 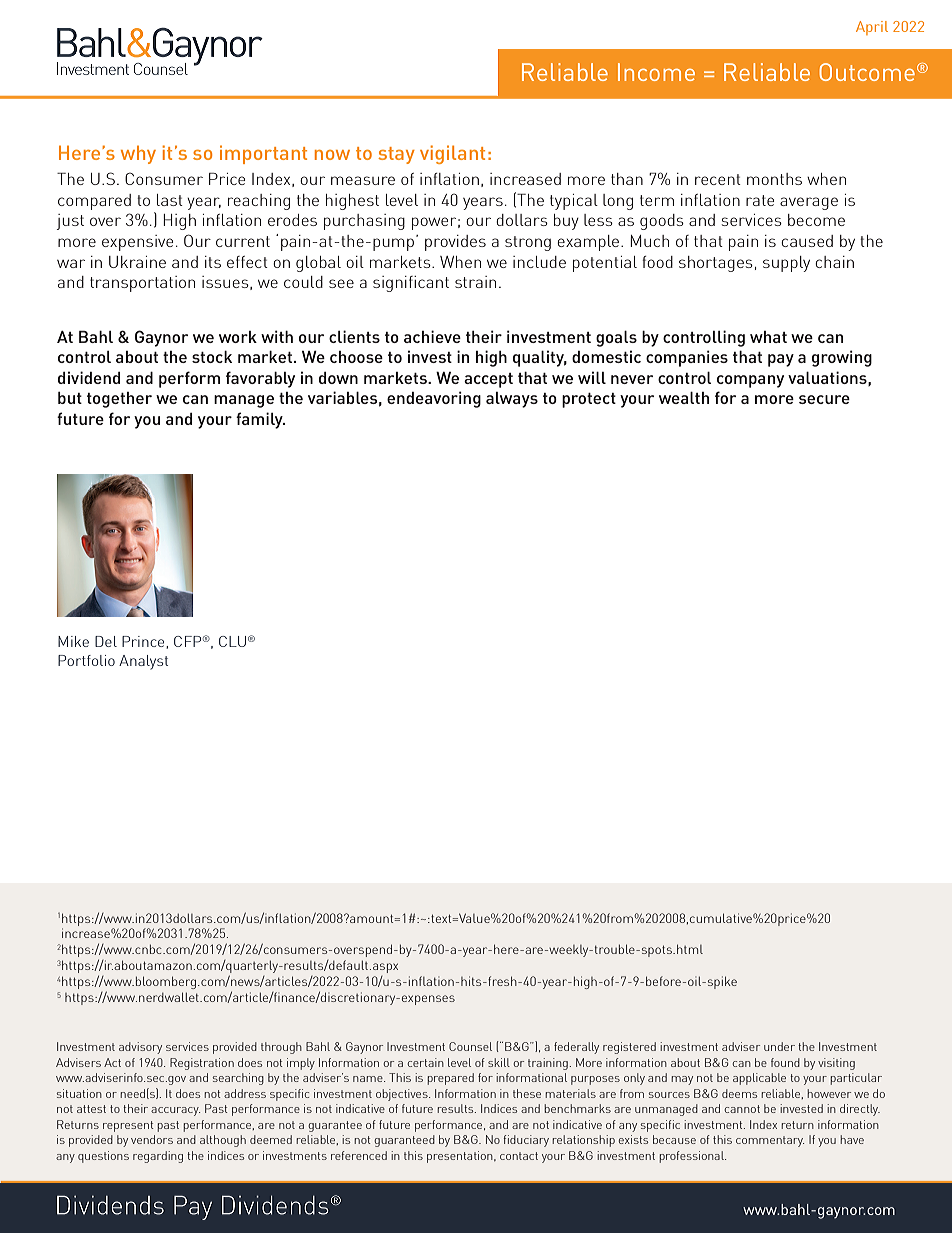 What do you see at coordinates (175, 1111) in the screenshot?
I see `accuracy` at bounding box center [175, 1111].
